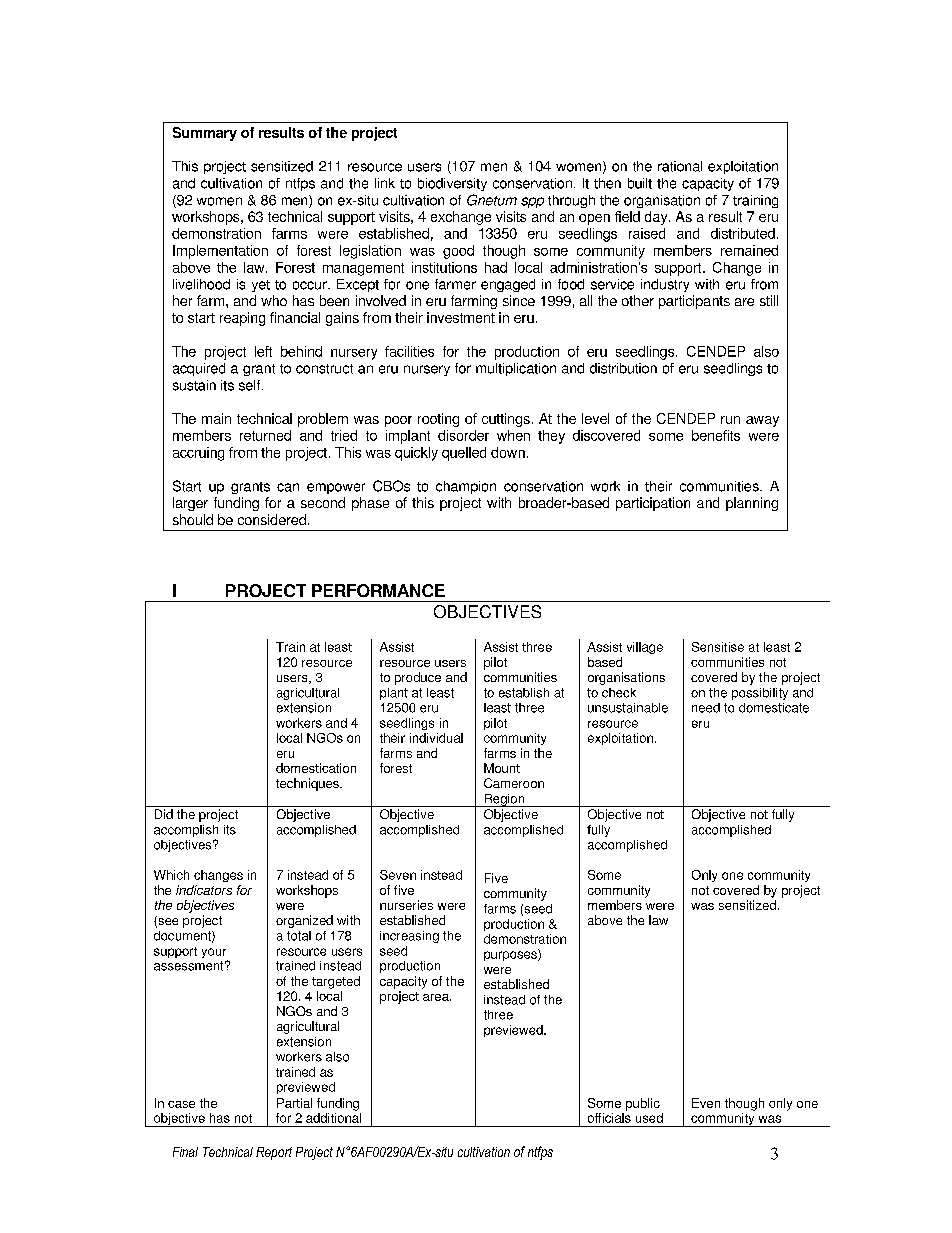 The width and height of the image is (952, 1233). Describe the element at coordinates (288, 487) in the image. I see `can` at that location.
